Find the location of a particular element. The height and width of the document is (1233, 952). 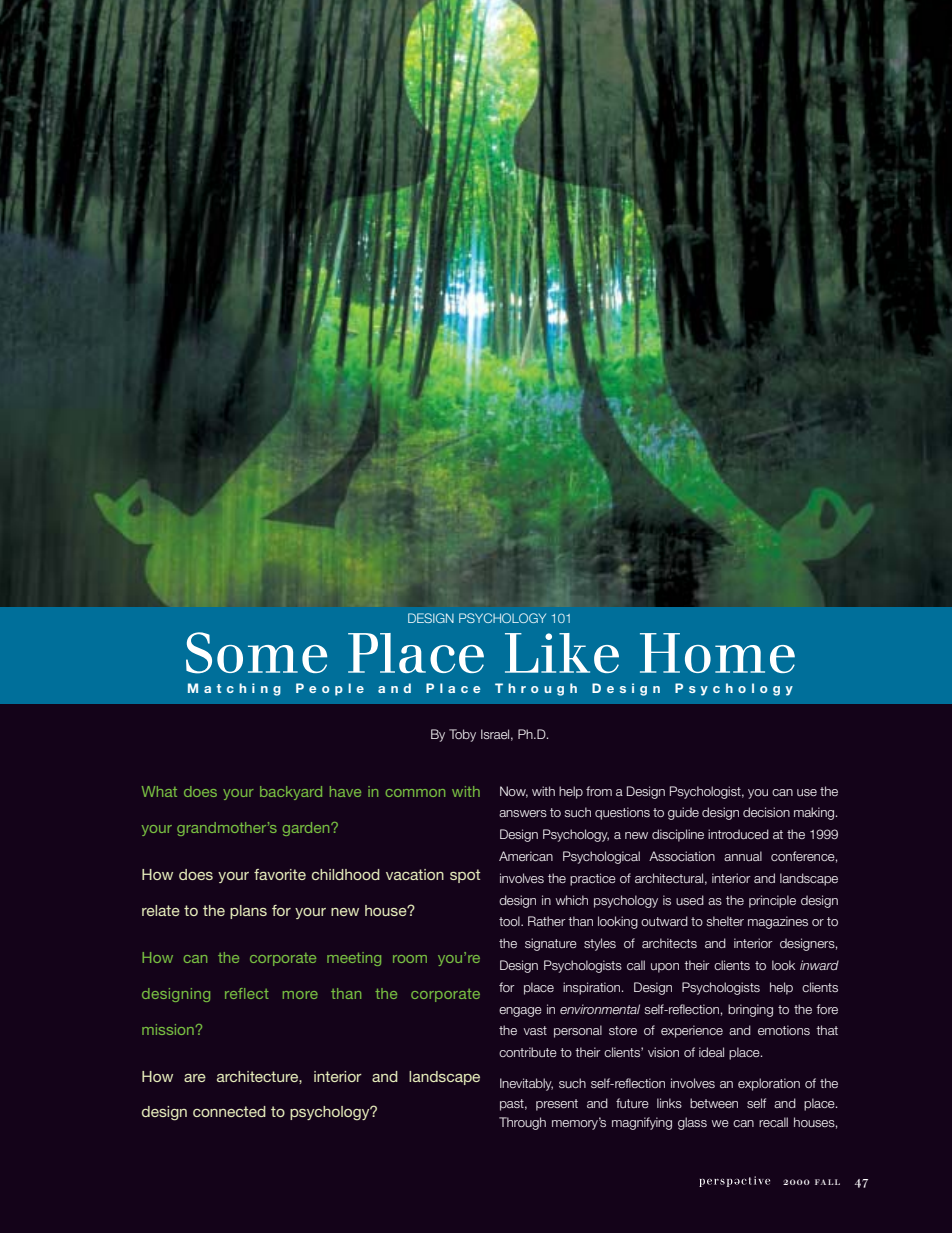

plans is located at coordinates (248, 912).
